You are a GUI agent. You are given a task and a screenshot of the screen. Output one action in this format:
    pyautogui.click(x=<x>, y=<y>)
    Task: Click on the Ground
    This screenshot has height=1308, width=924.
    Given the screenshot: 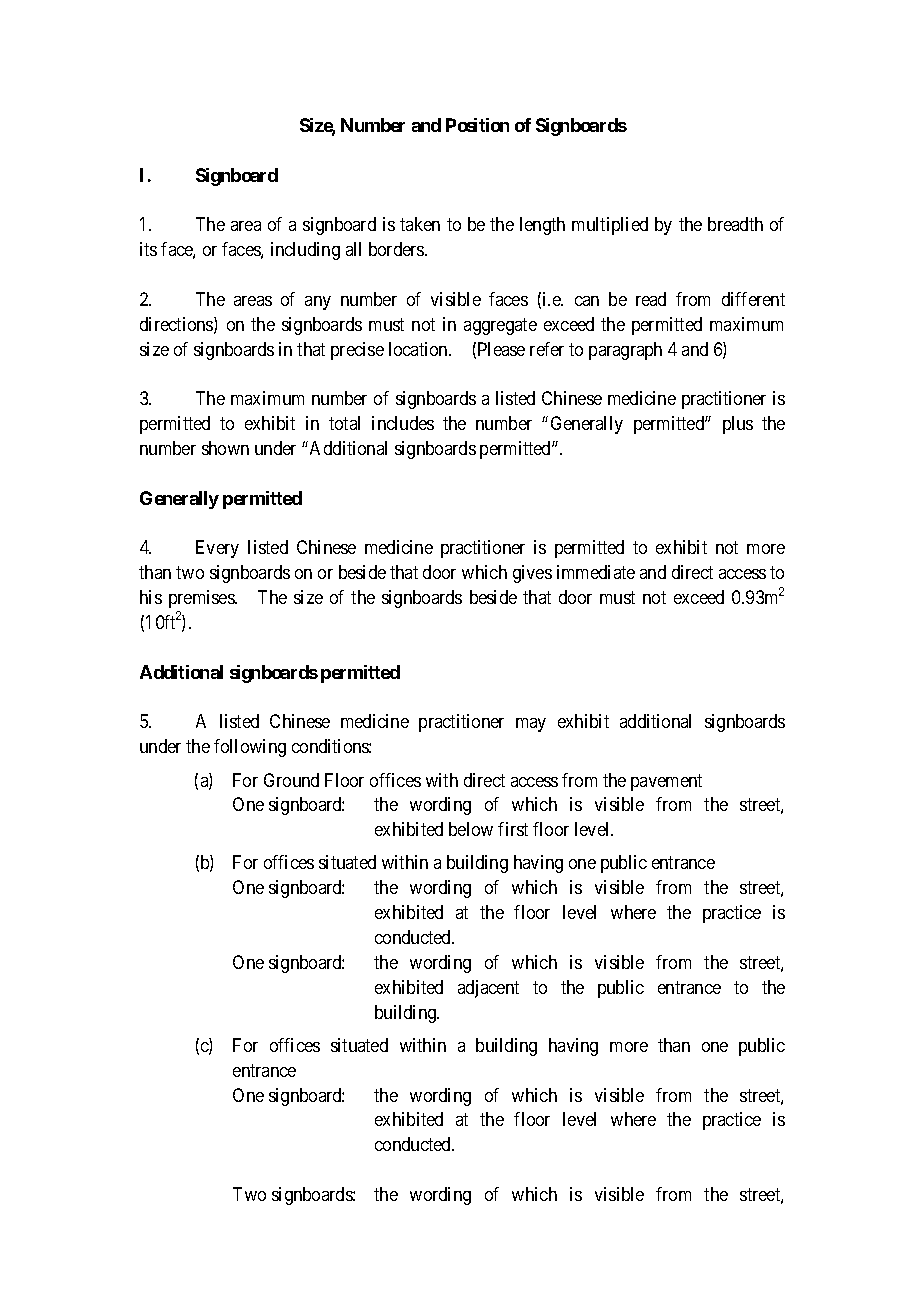 What is the action you would take?
    pyautogui.click(x=291, y=780)
